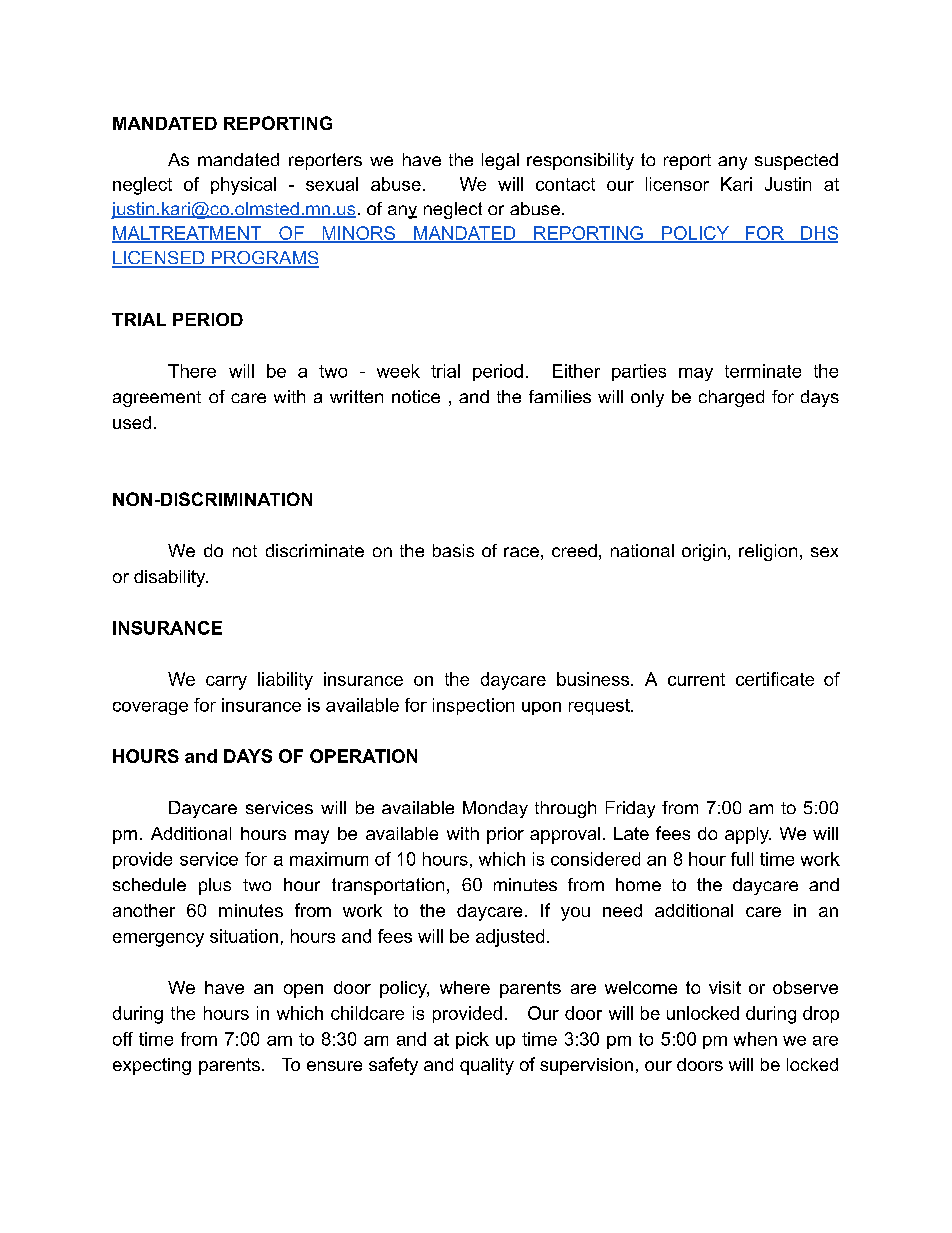  I want to click on suspected, so click(796, 161).
